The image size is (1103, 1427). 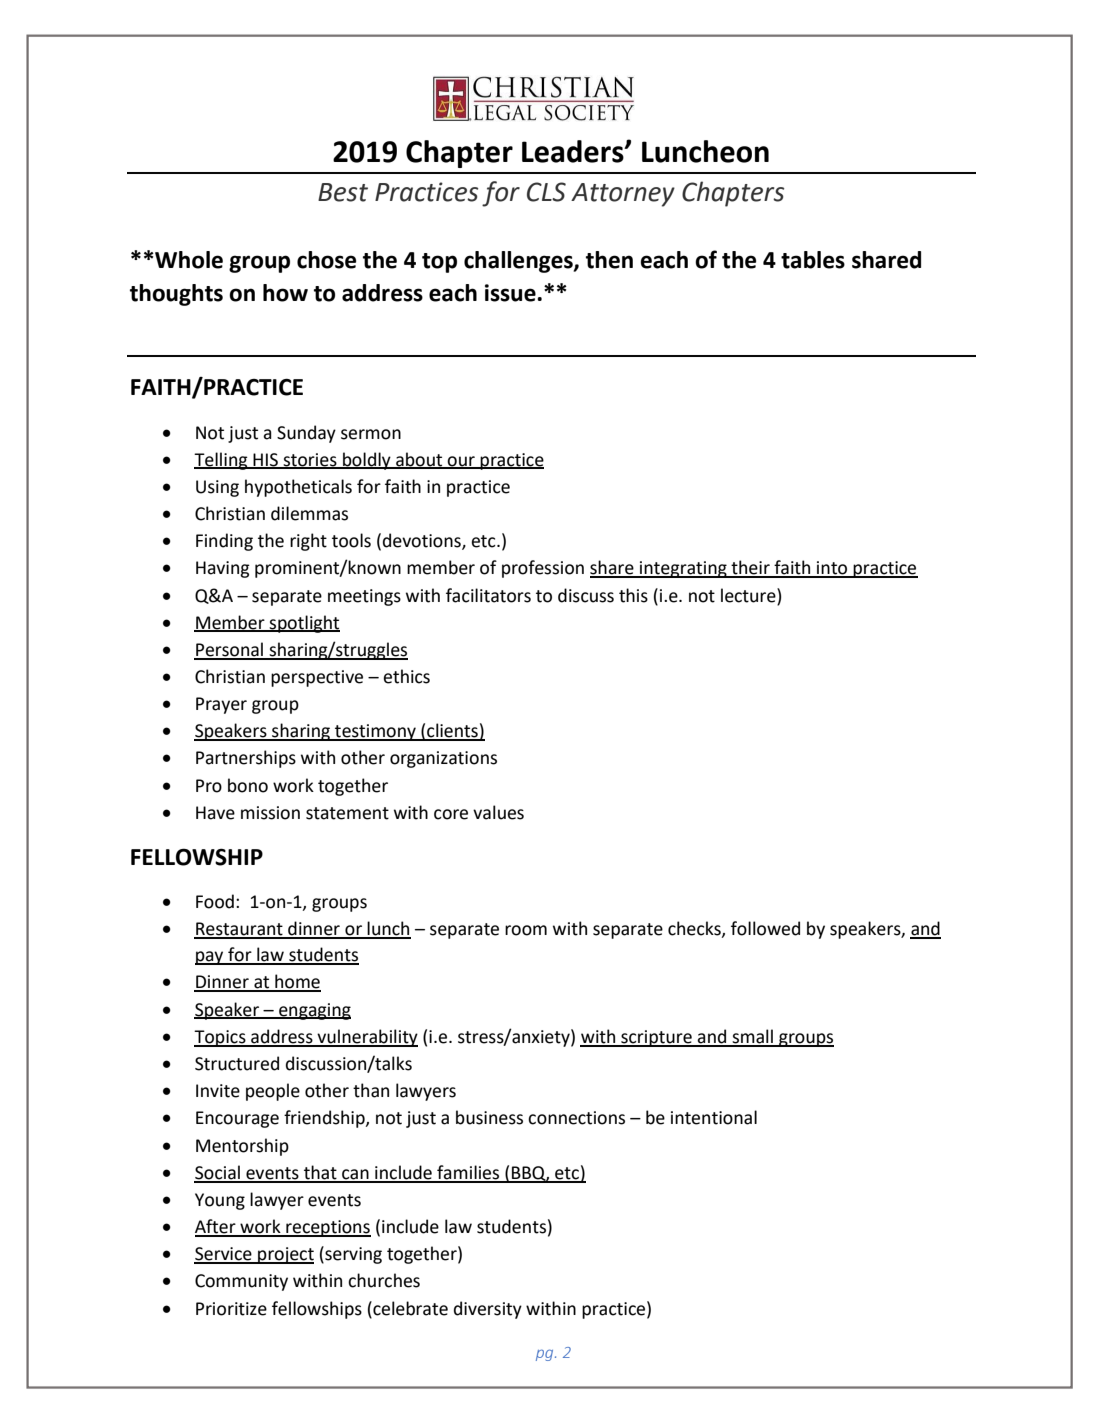 I want to click on clients, so click(x=452, y=731).
